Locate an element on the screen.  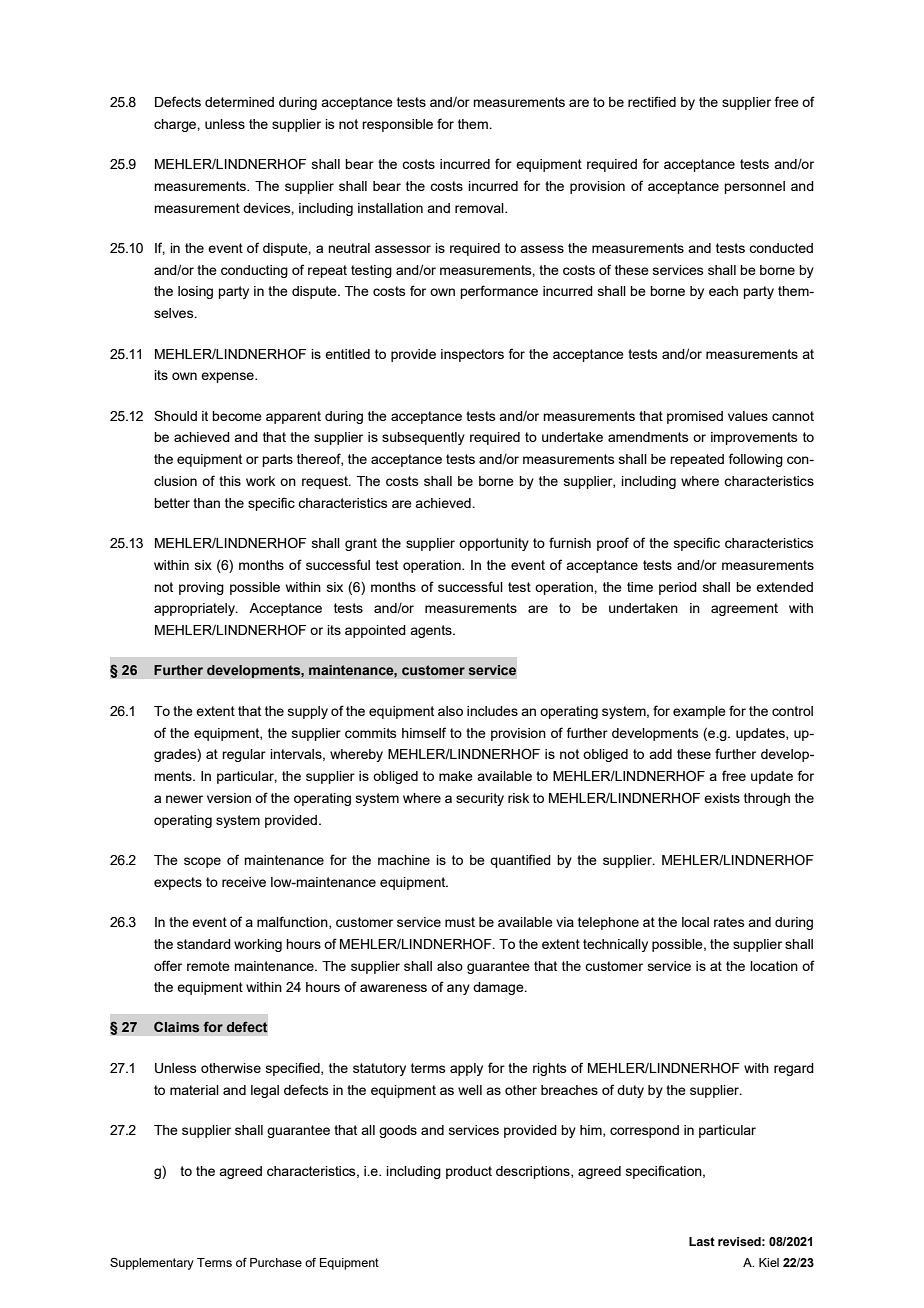
receive is located at coordinates (244, 882).
